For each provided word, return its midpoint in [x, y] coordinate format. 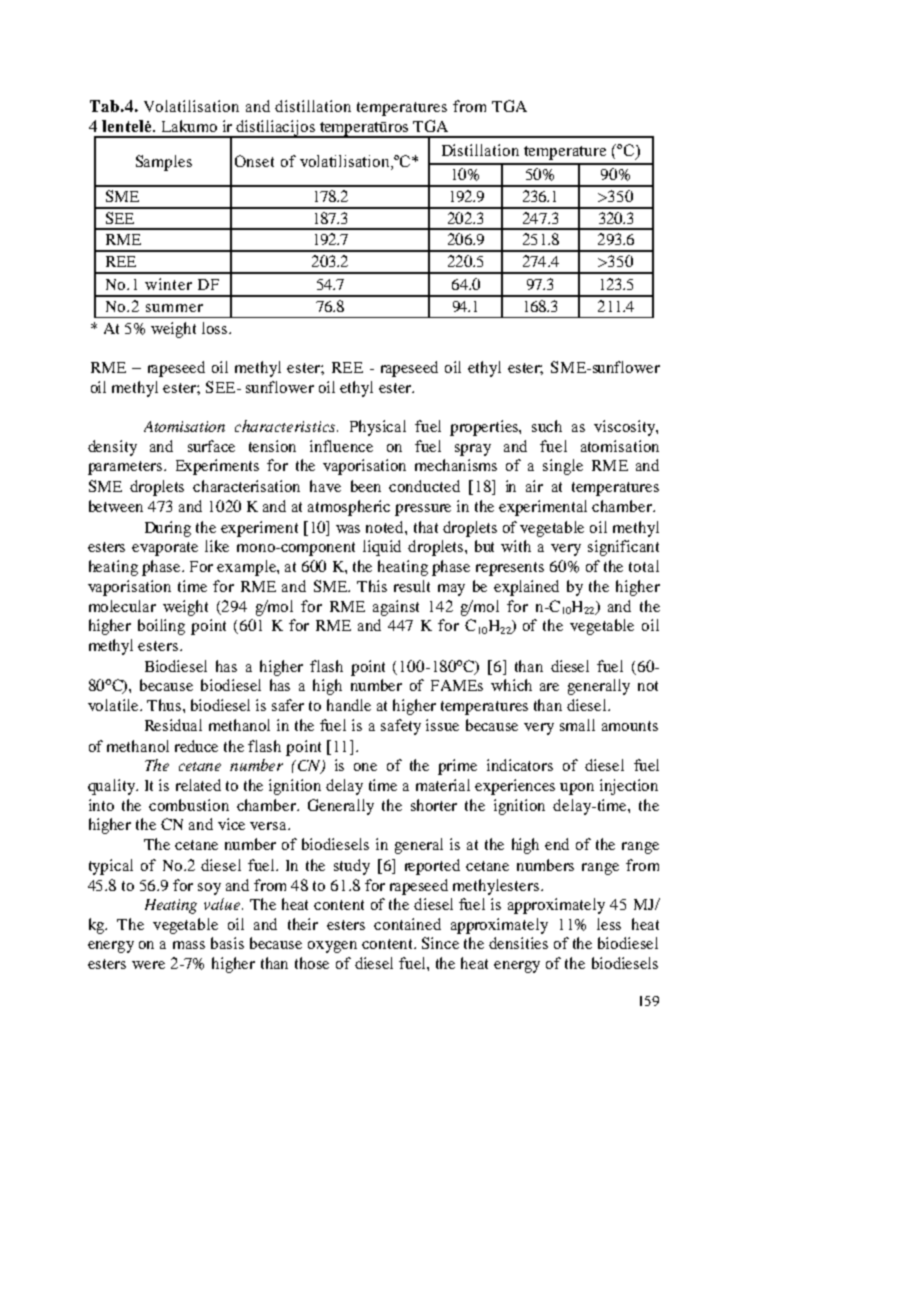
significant [623, 548]
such [547, 426]
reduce [196, 746]
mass [189, 945]
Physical [378, 428]
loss [216, 328]
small [577, 725]
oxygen [332, 947]
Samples [164, 163]
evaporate [165, 549]
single [563, 467]
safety [401, 727]
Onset [254, 161]
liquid [382, 548]
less [609, 924]
